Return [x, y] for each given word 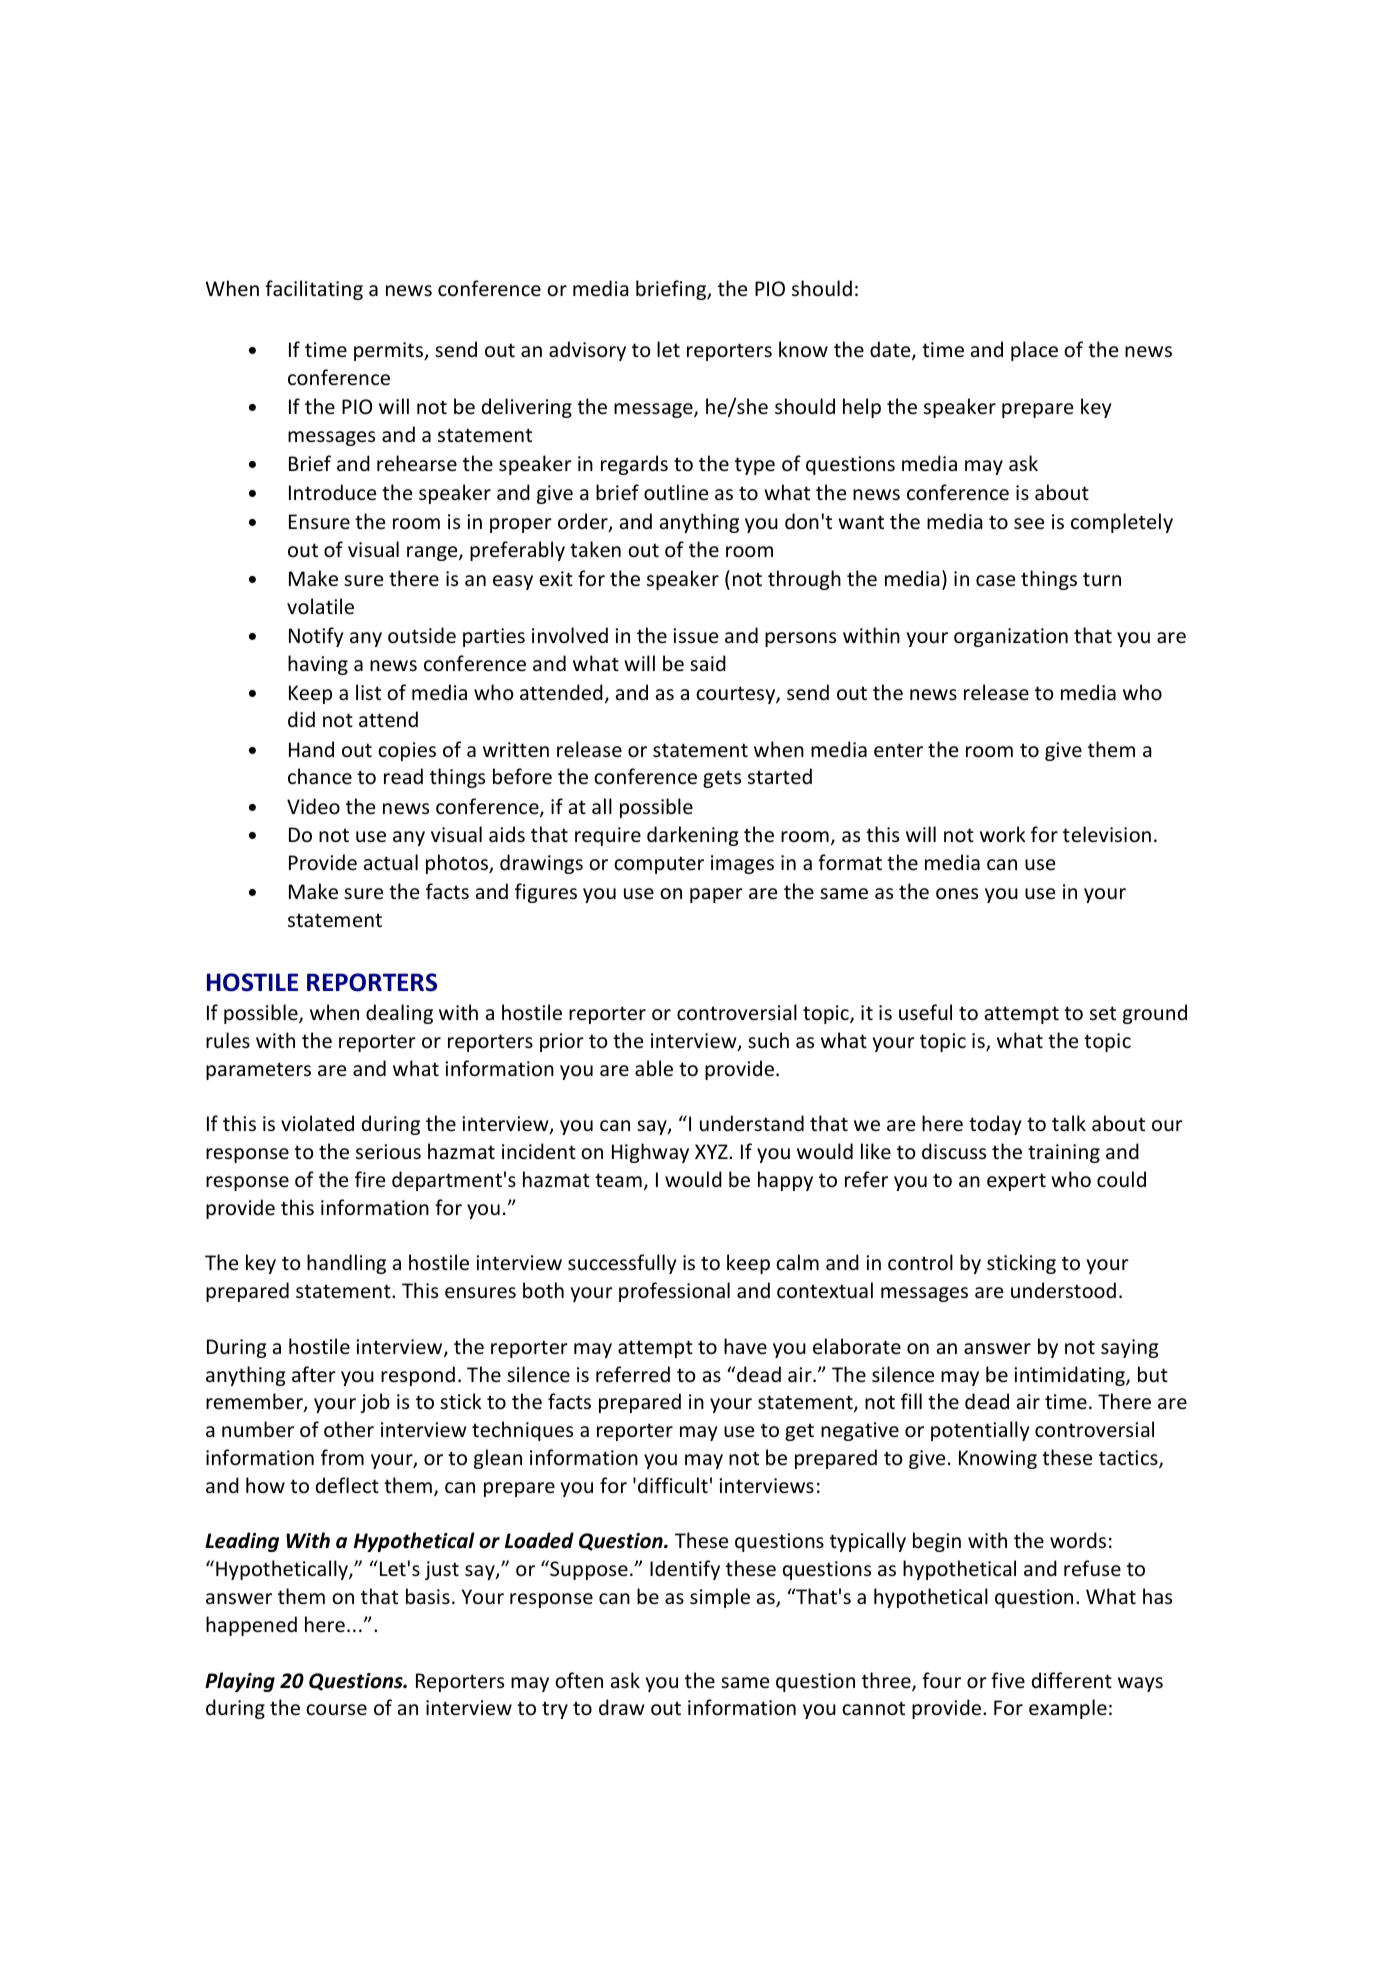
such [768, 1040]
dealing [399, 1014]
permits [390, 351]
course [336, 1710]
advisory [587, 351]
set [1103, 1013]
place [1034, 351]
